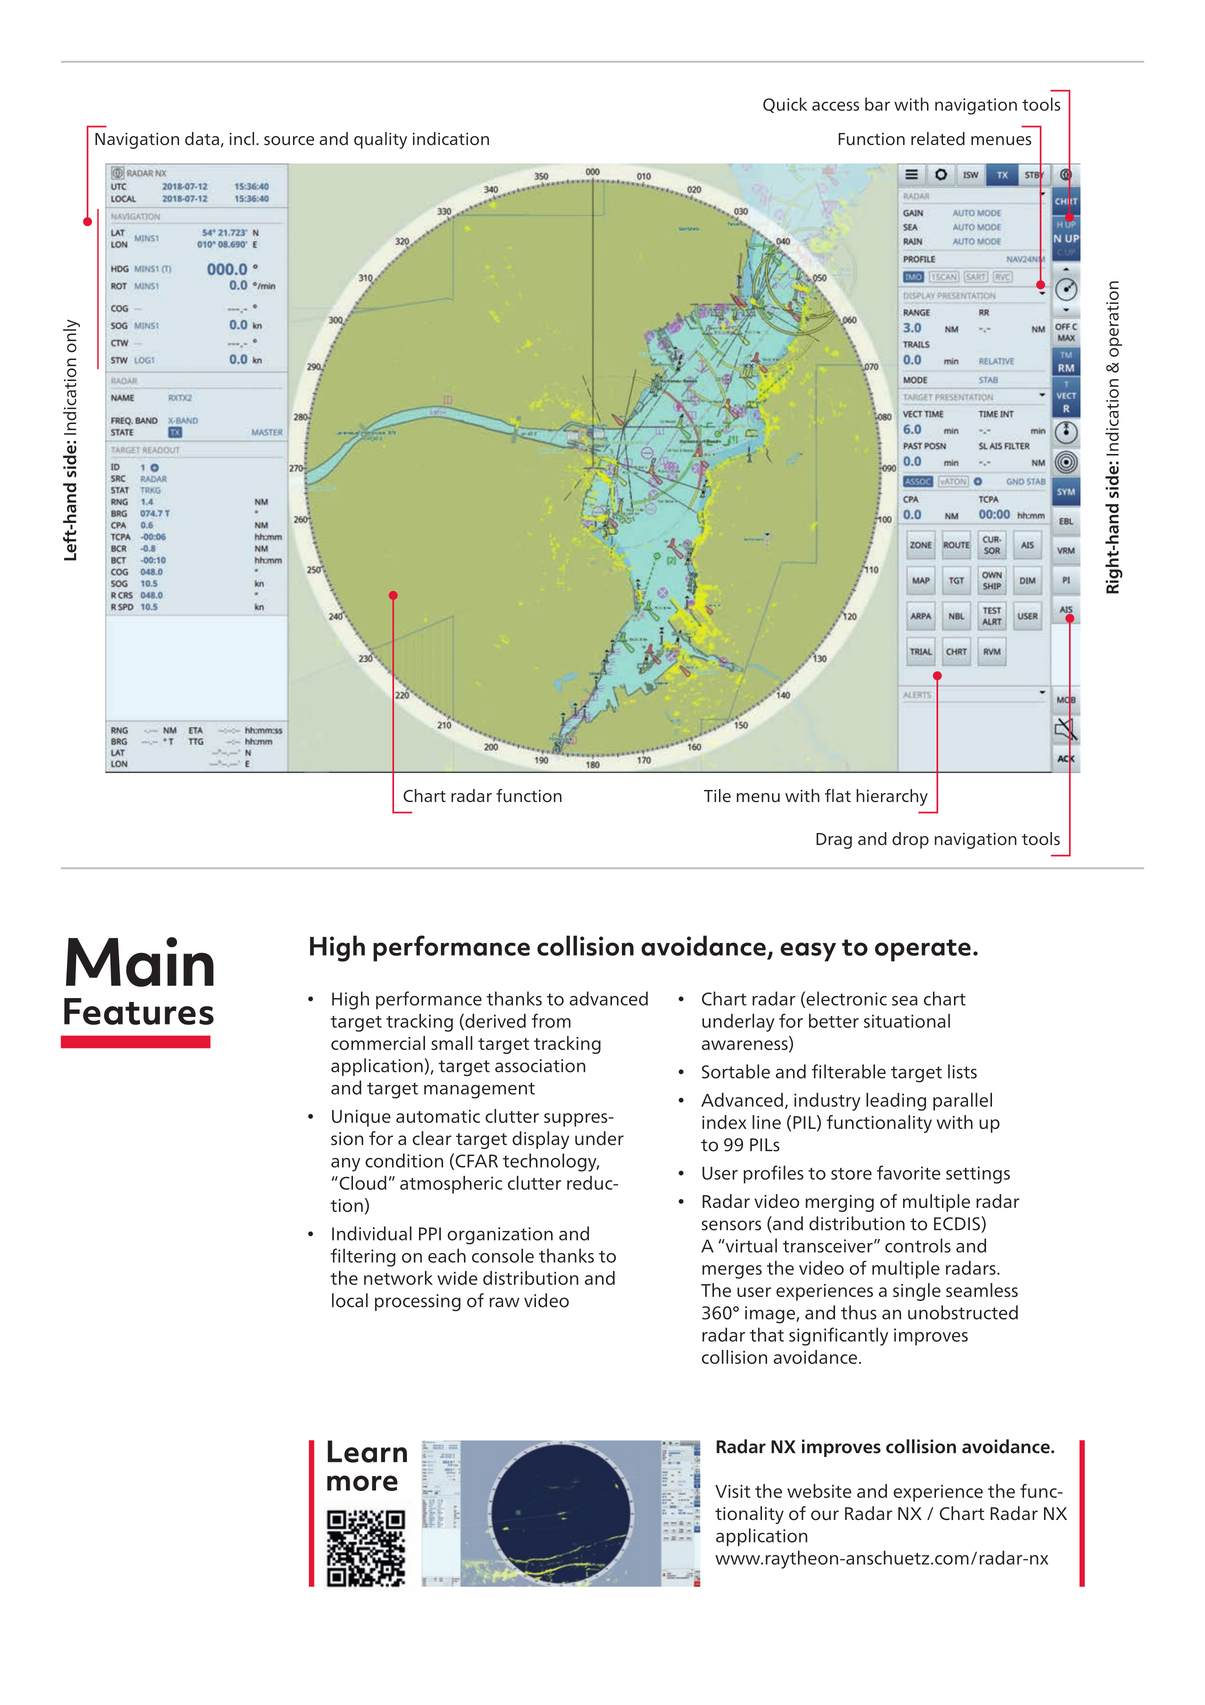 The width and height of the screenshot is (1205, 1705). Describe the element at coordinates (732, 1491) in the screenshot. I see `Visit` at that location.
